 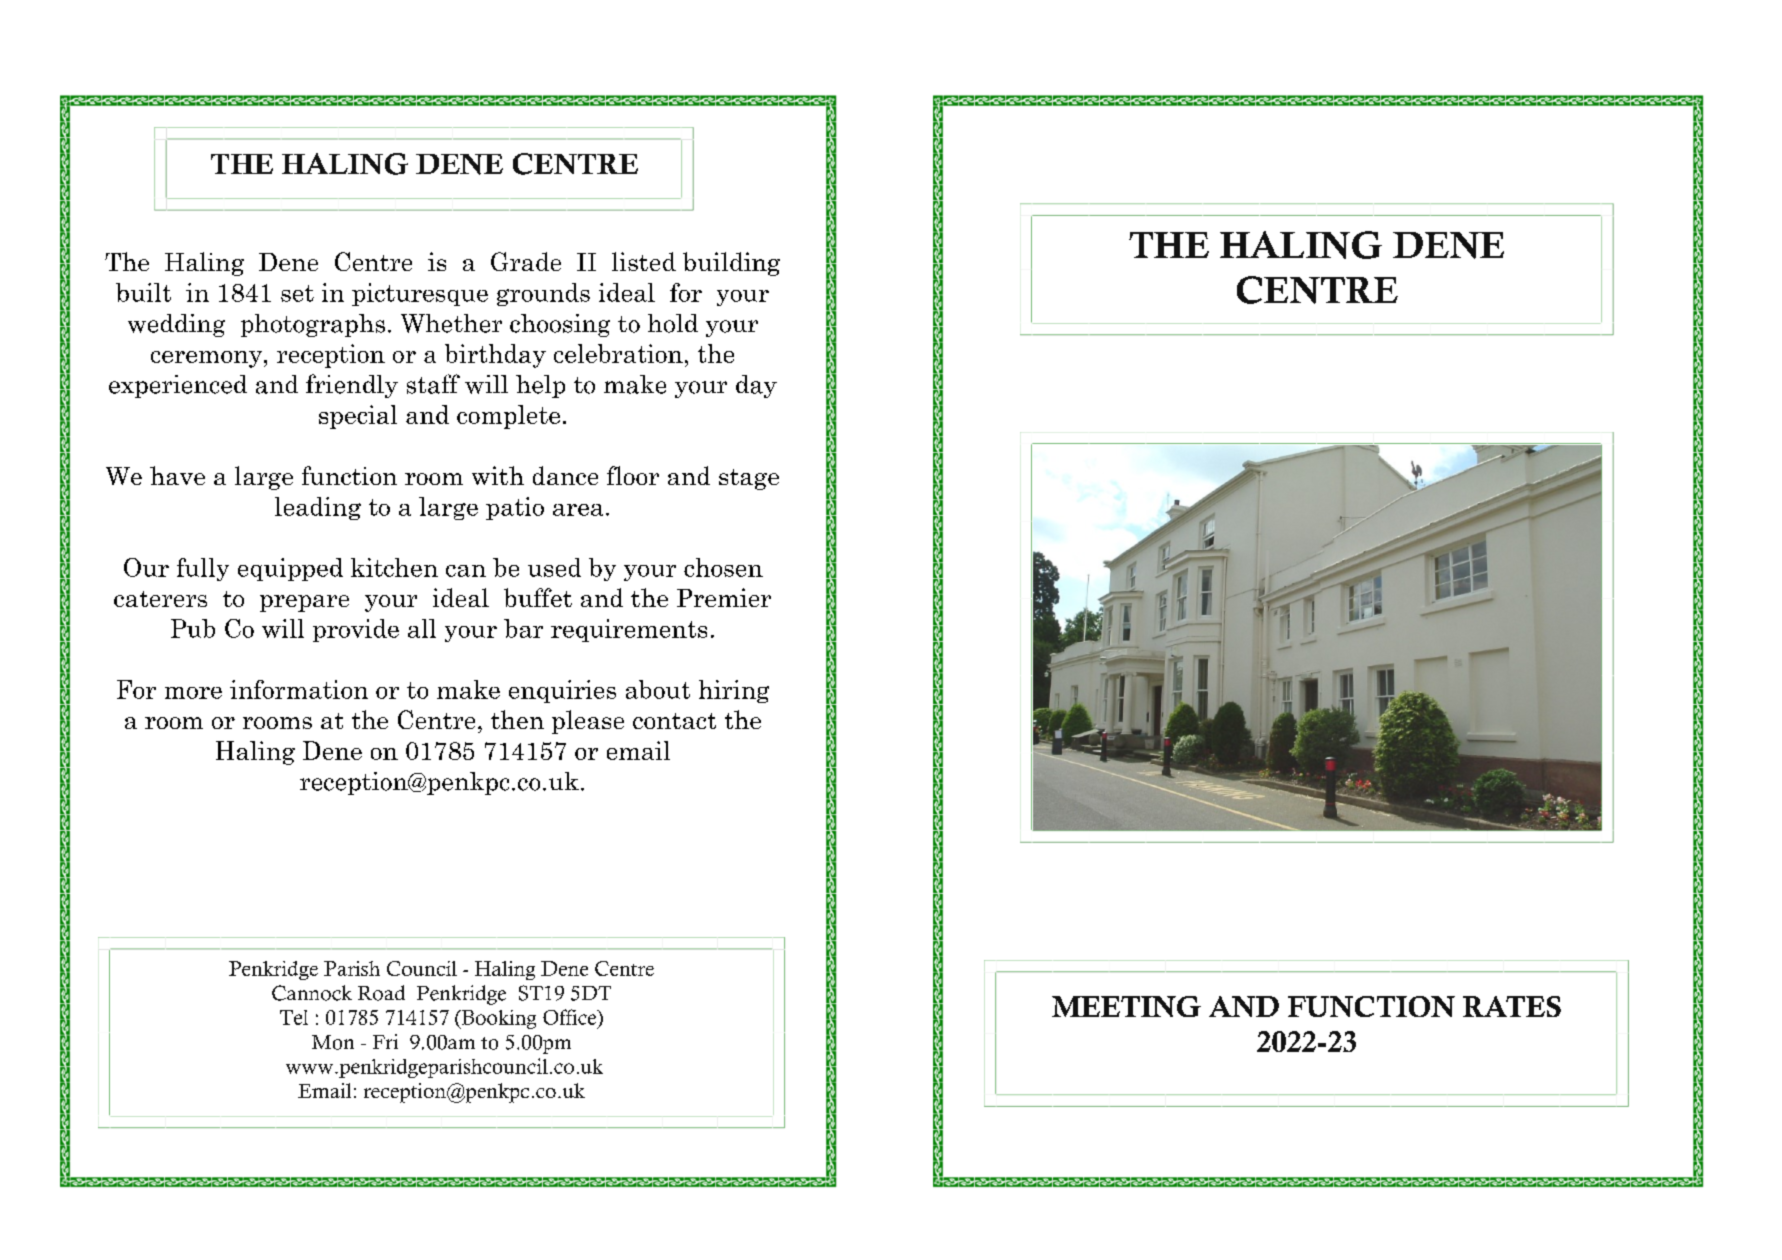 I want to click on contact, so click(x=674, y=721).
